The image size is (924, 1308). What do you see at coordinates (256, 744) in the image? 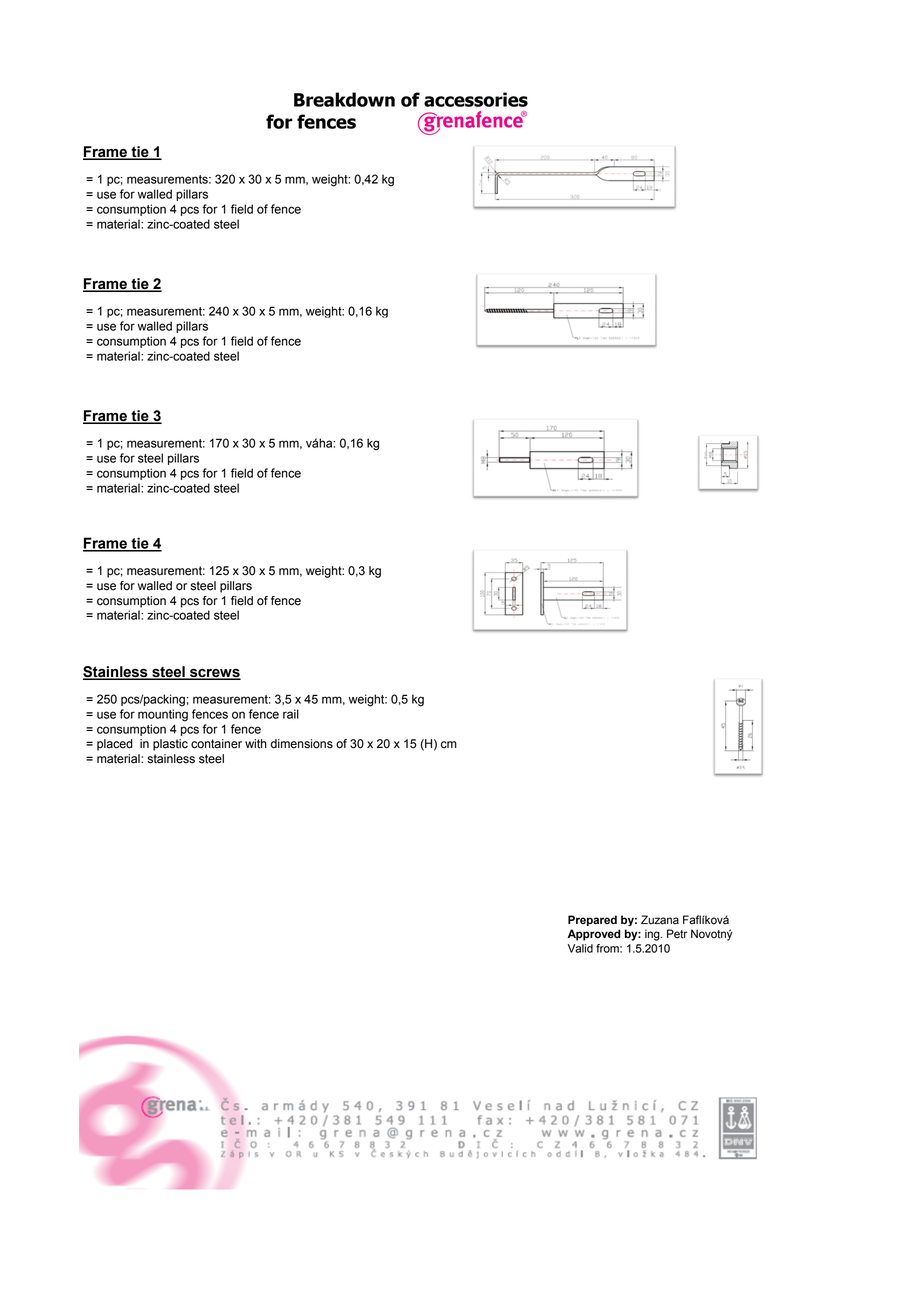
I see `with` at bounding box center [256, 744].
